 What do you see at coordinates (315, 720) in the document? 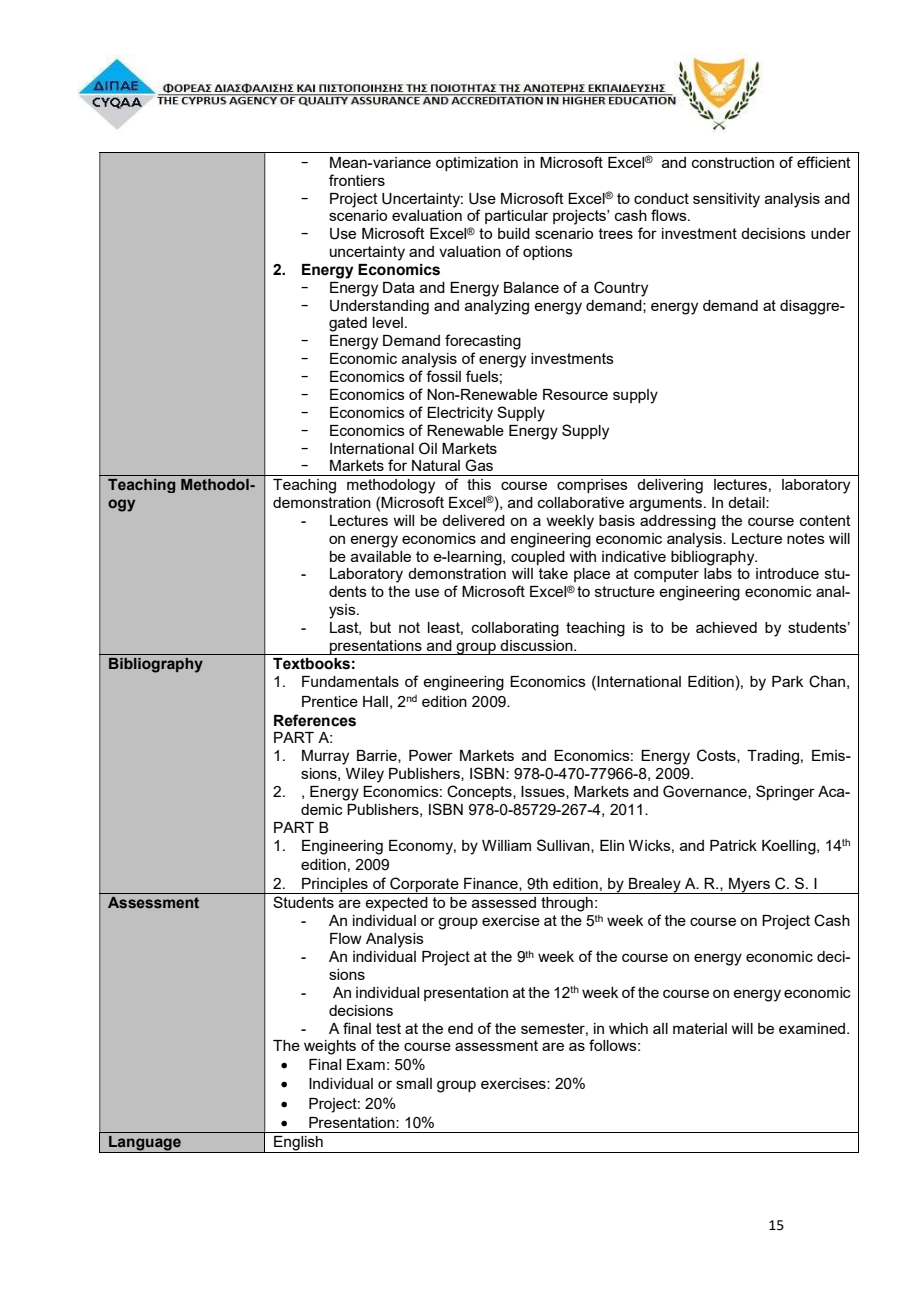
I see `References` at bounding box center [315, 720].
